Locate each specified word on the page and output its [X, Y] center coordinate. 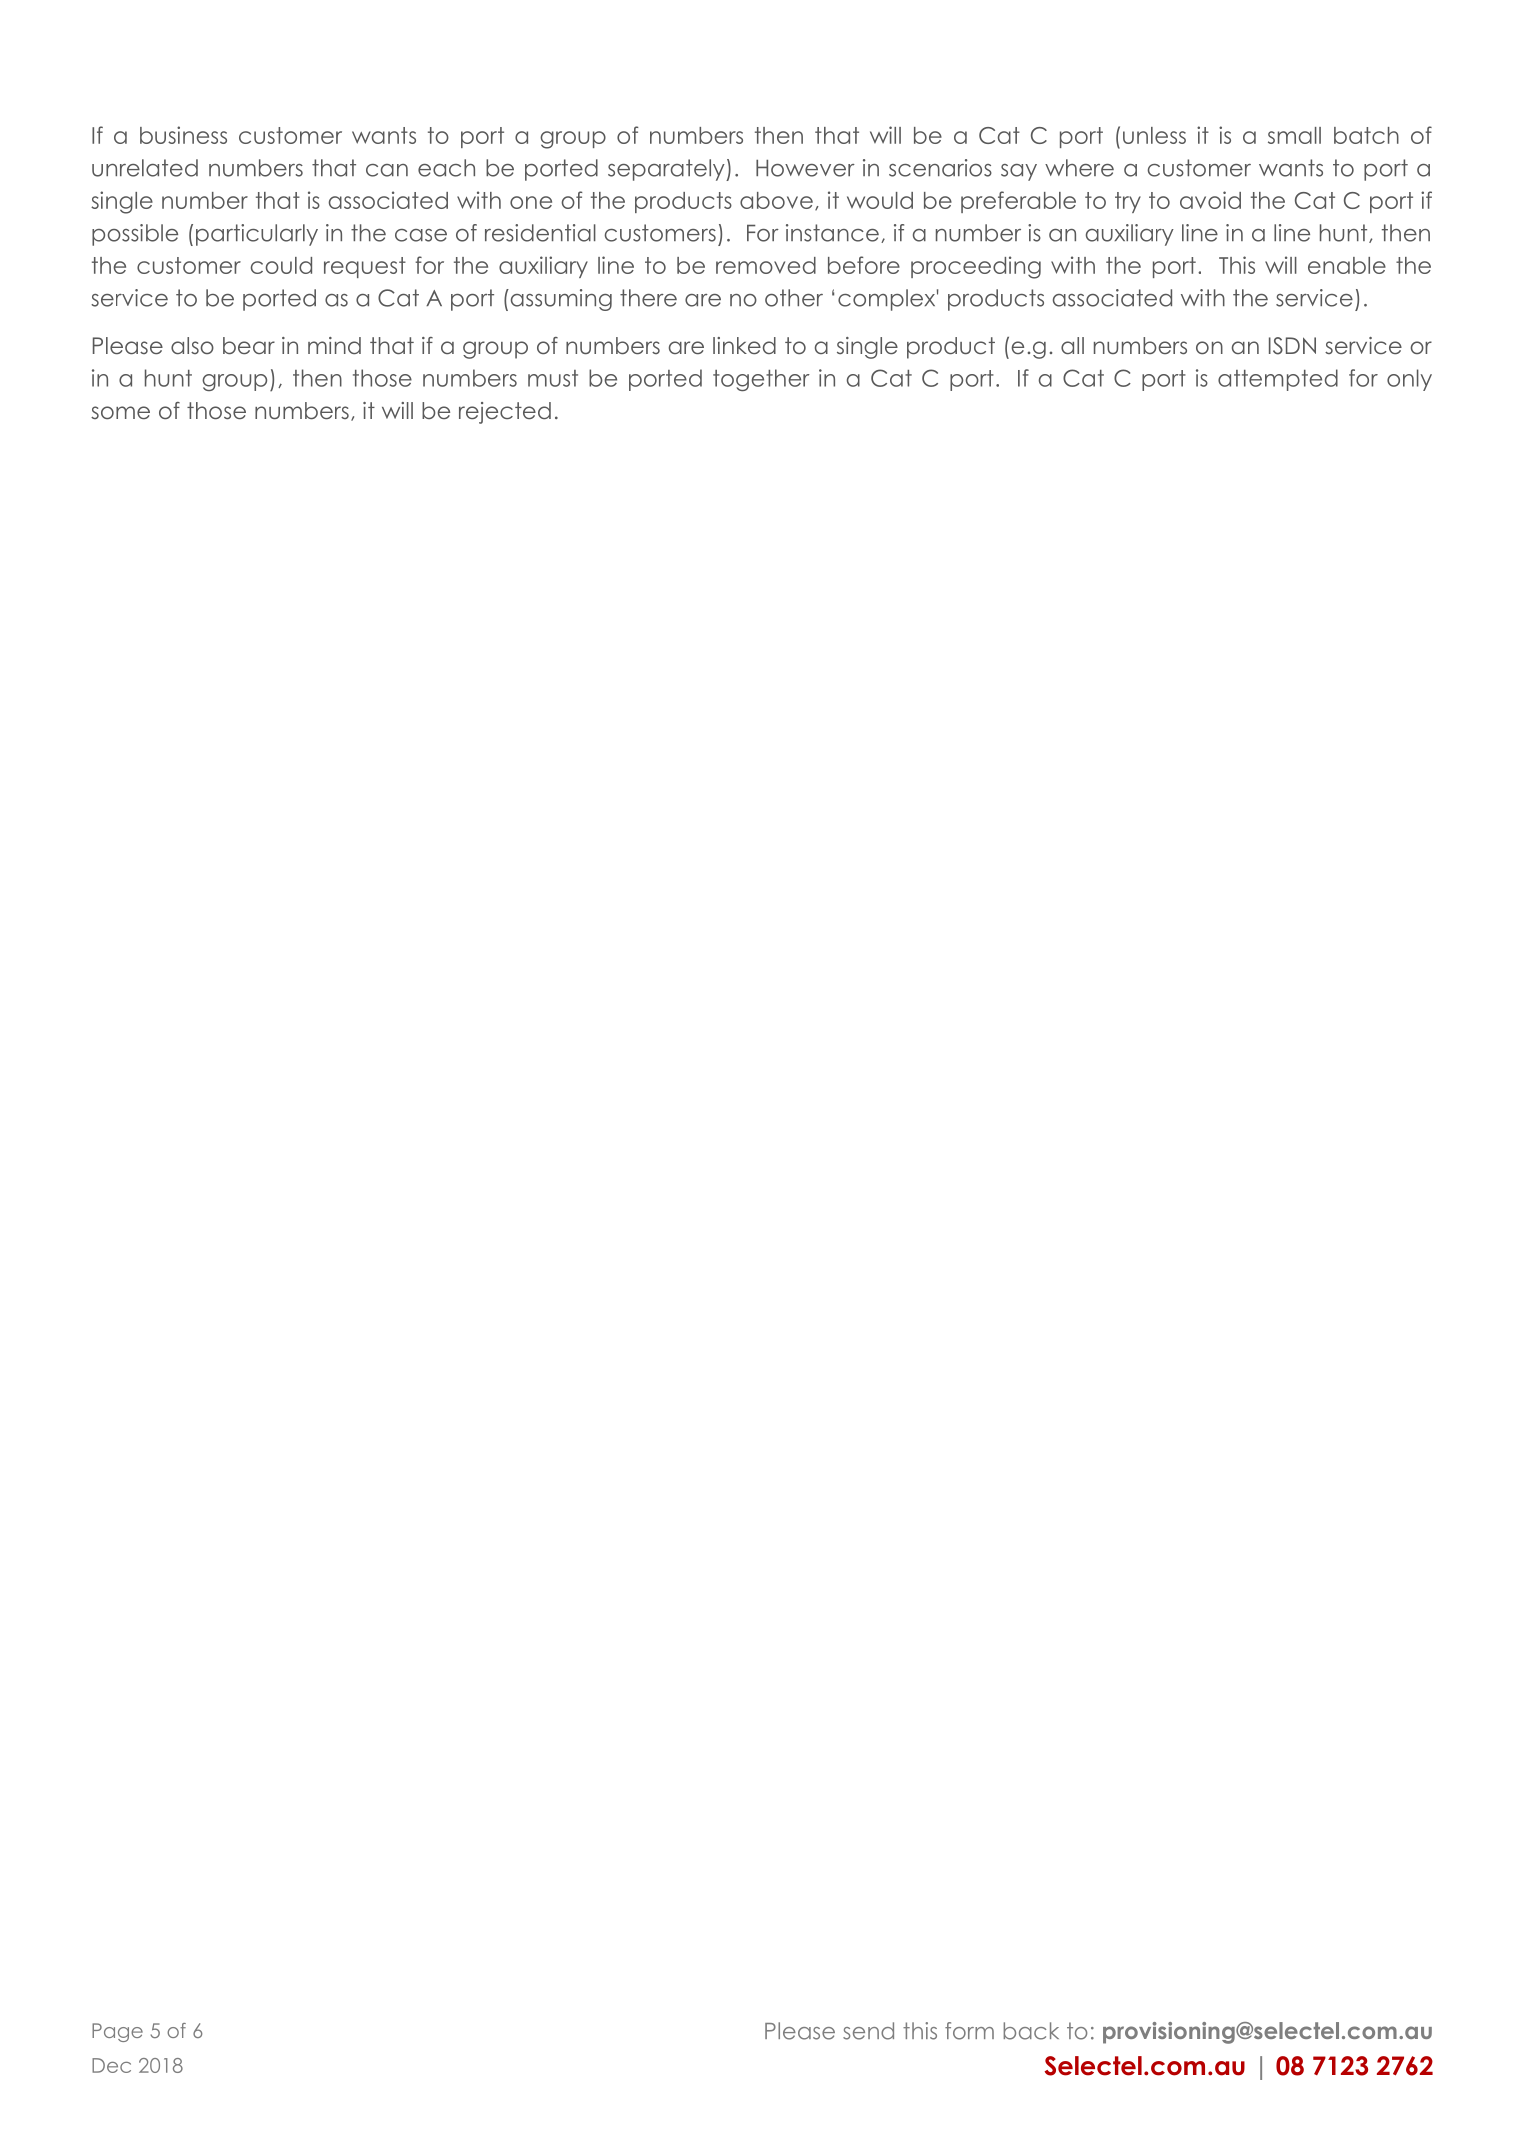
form [969, 2031]
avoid [1210, 200]
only [1409, 380]
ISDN [1292, 346]
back [1031, 2031]
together [761, 380]
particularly [257, 235]
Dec [111, 2065]
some [120, 412]
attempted [1278, 380]
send [868, 2031]
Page [117, 2032]
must [553, 378]
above [776, 200]
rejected [505, 413]
